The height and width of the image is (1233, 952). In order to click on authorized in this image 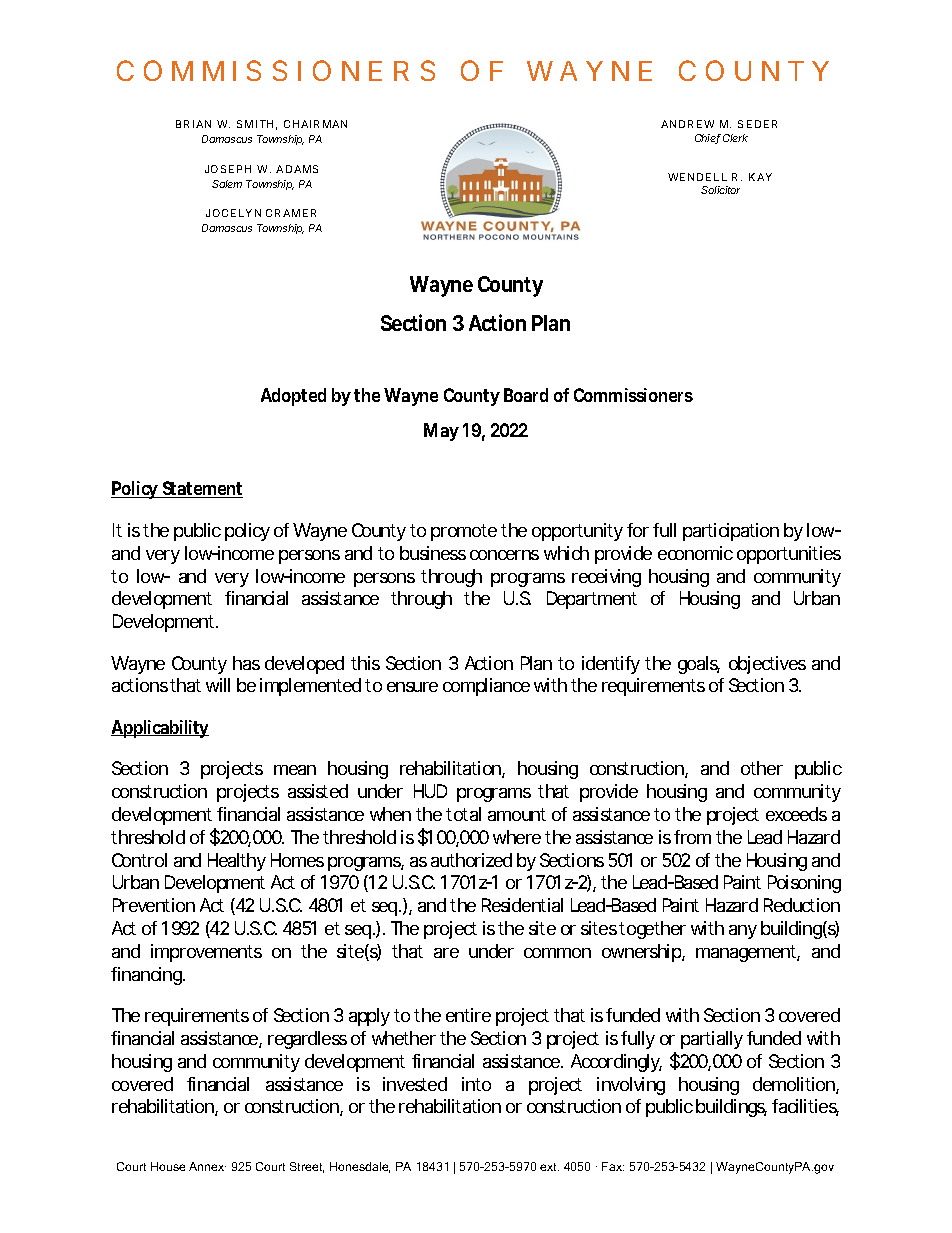, I will do `click(471, 860)`.
